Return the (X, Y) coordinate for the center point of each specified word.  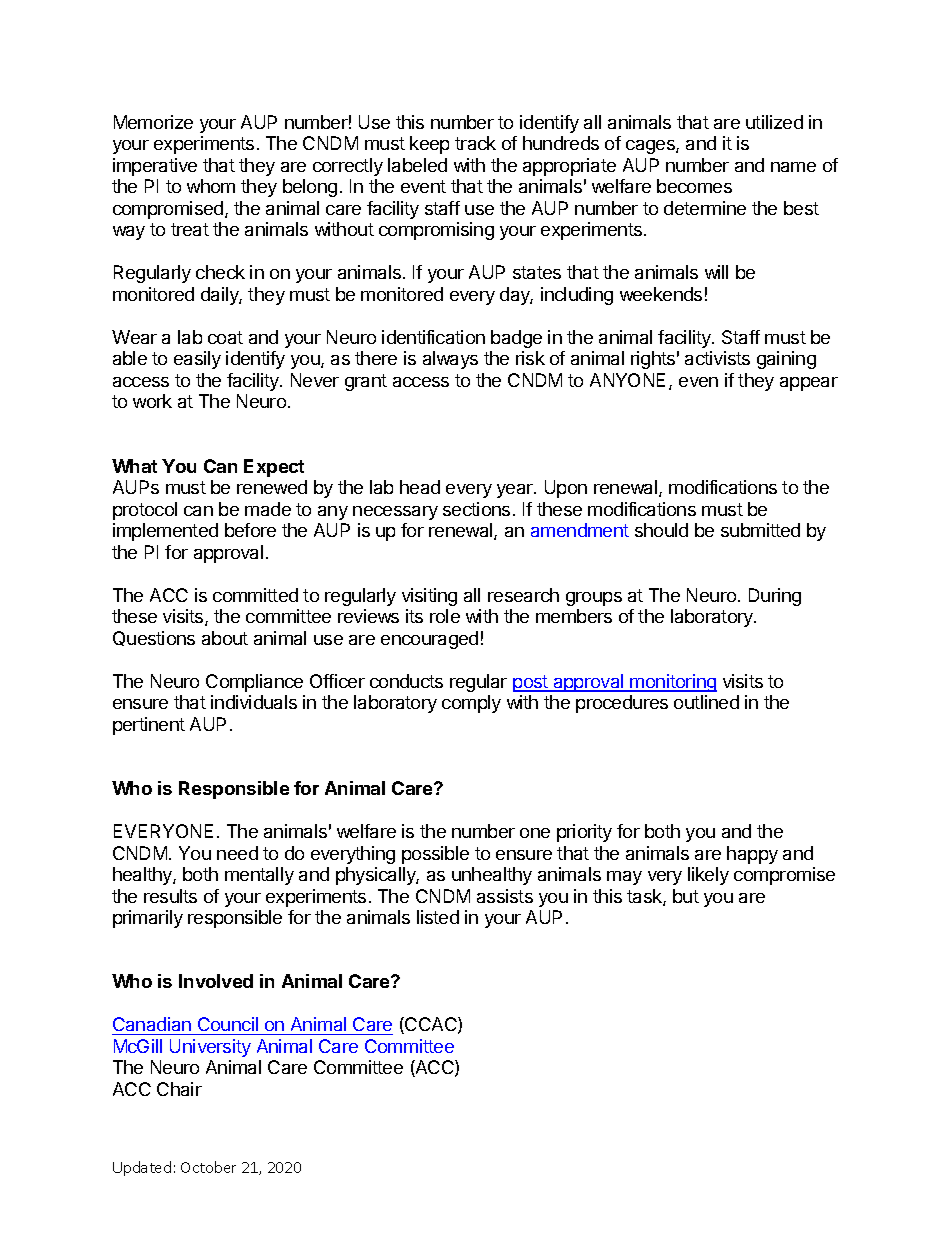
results (170, 896)
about (225, 638)
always (450, 360)
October (208, 1167)
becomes (694, 186)
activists (717, 358)
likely (708, 876)
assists (505, 896)
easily (197, 360)
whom (211, 186)
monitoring (673, 683)
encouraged (429, 640)
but (686, 896)
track (475, 143)
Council (228, 1026)
